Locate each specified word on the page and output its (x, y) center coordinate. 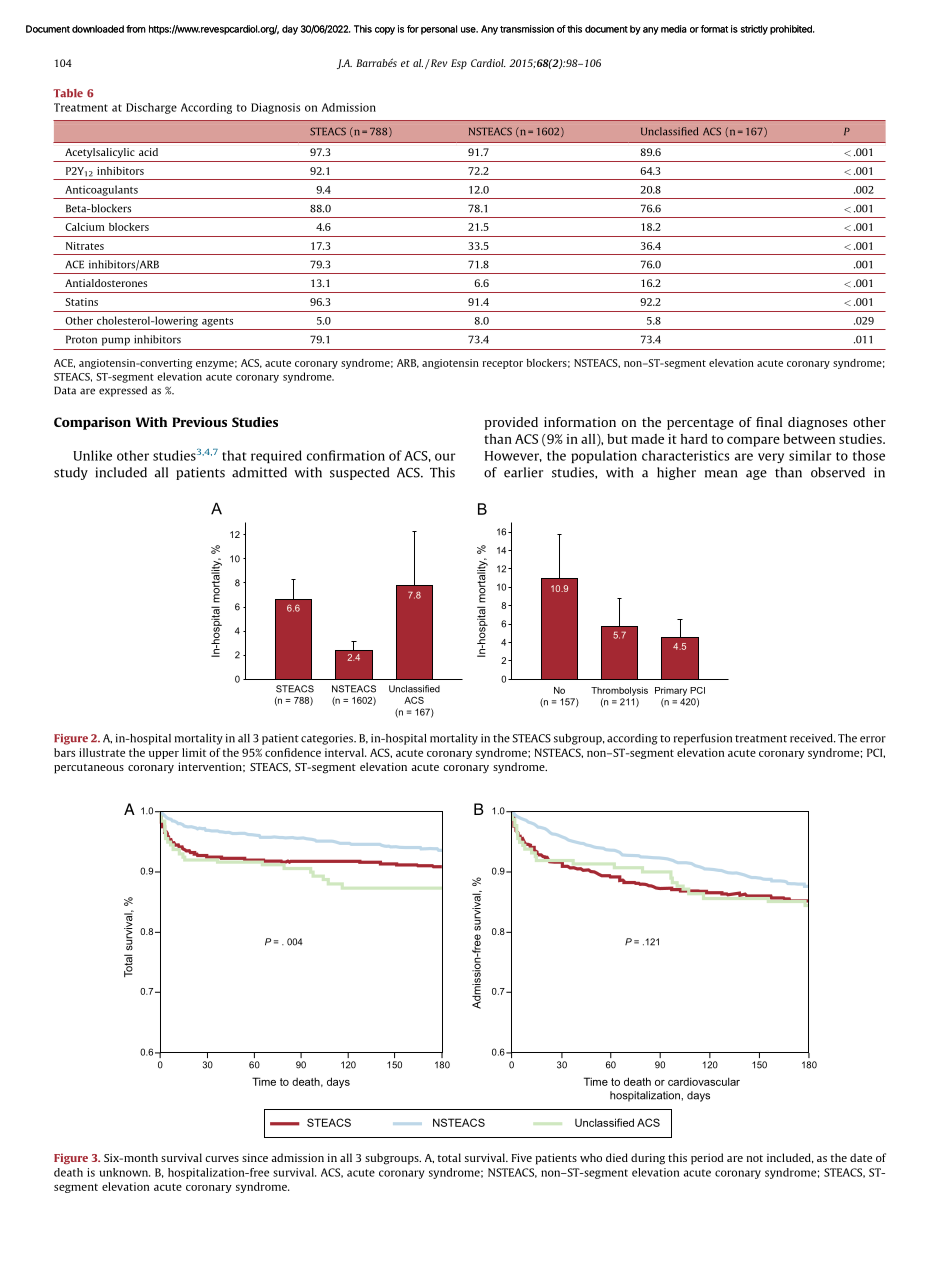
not (755, 1158)
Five (522, 1157)
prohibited (792, 30)
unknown (124, 1172)
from (136, 29)
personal (439, 30)
